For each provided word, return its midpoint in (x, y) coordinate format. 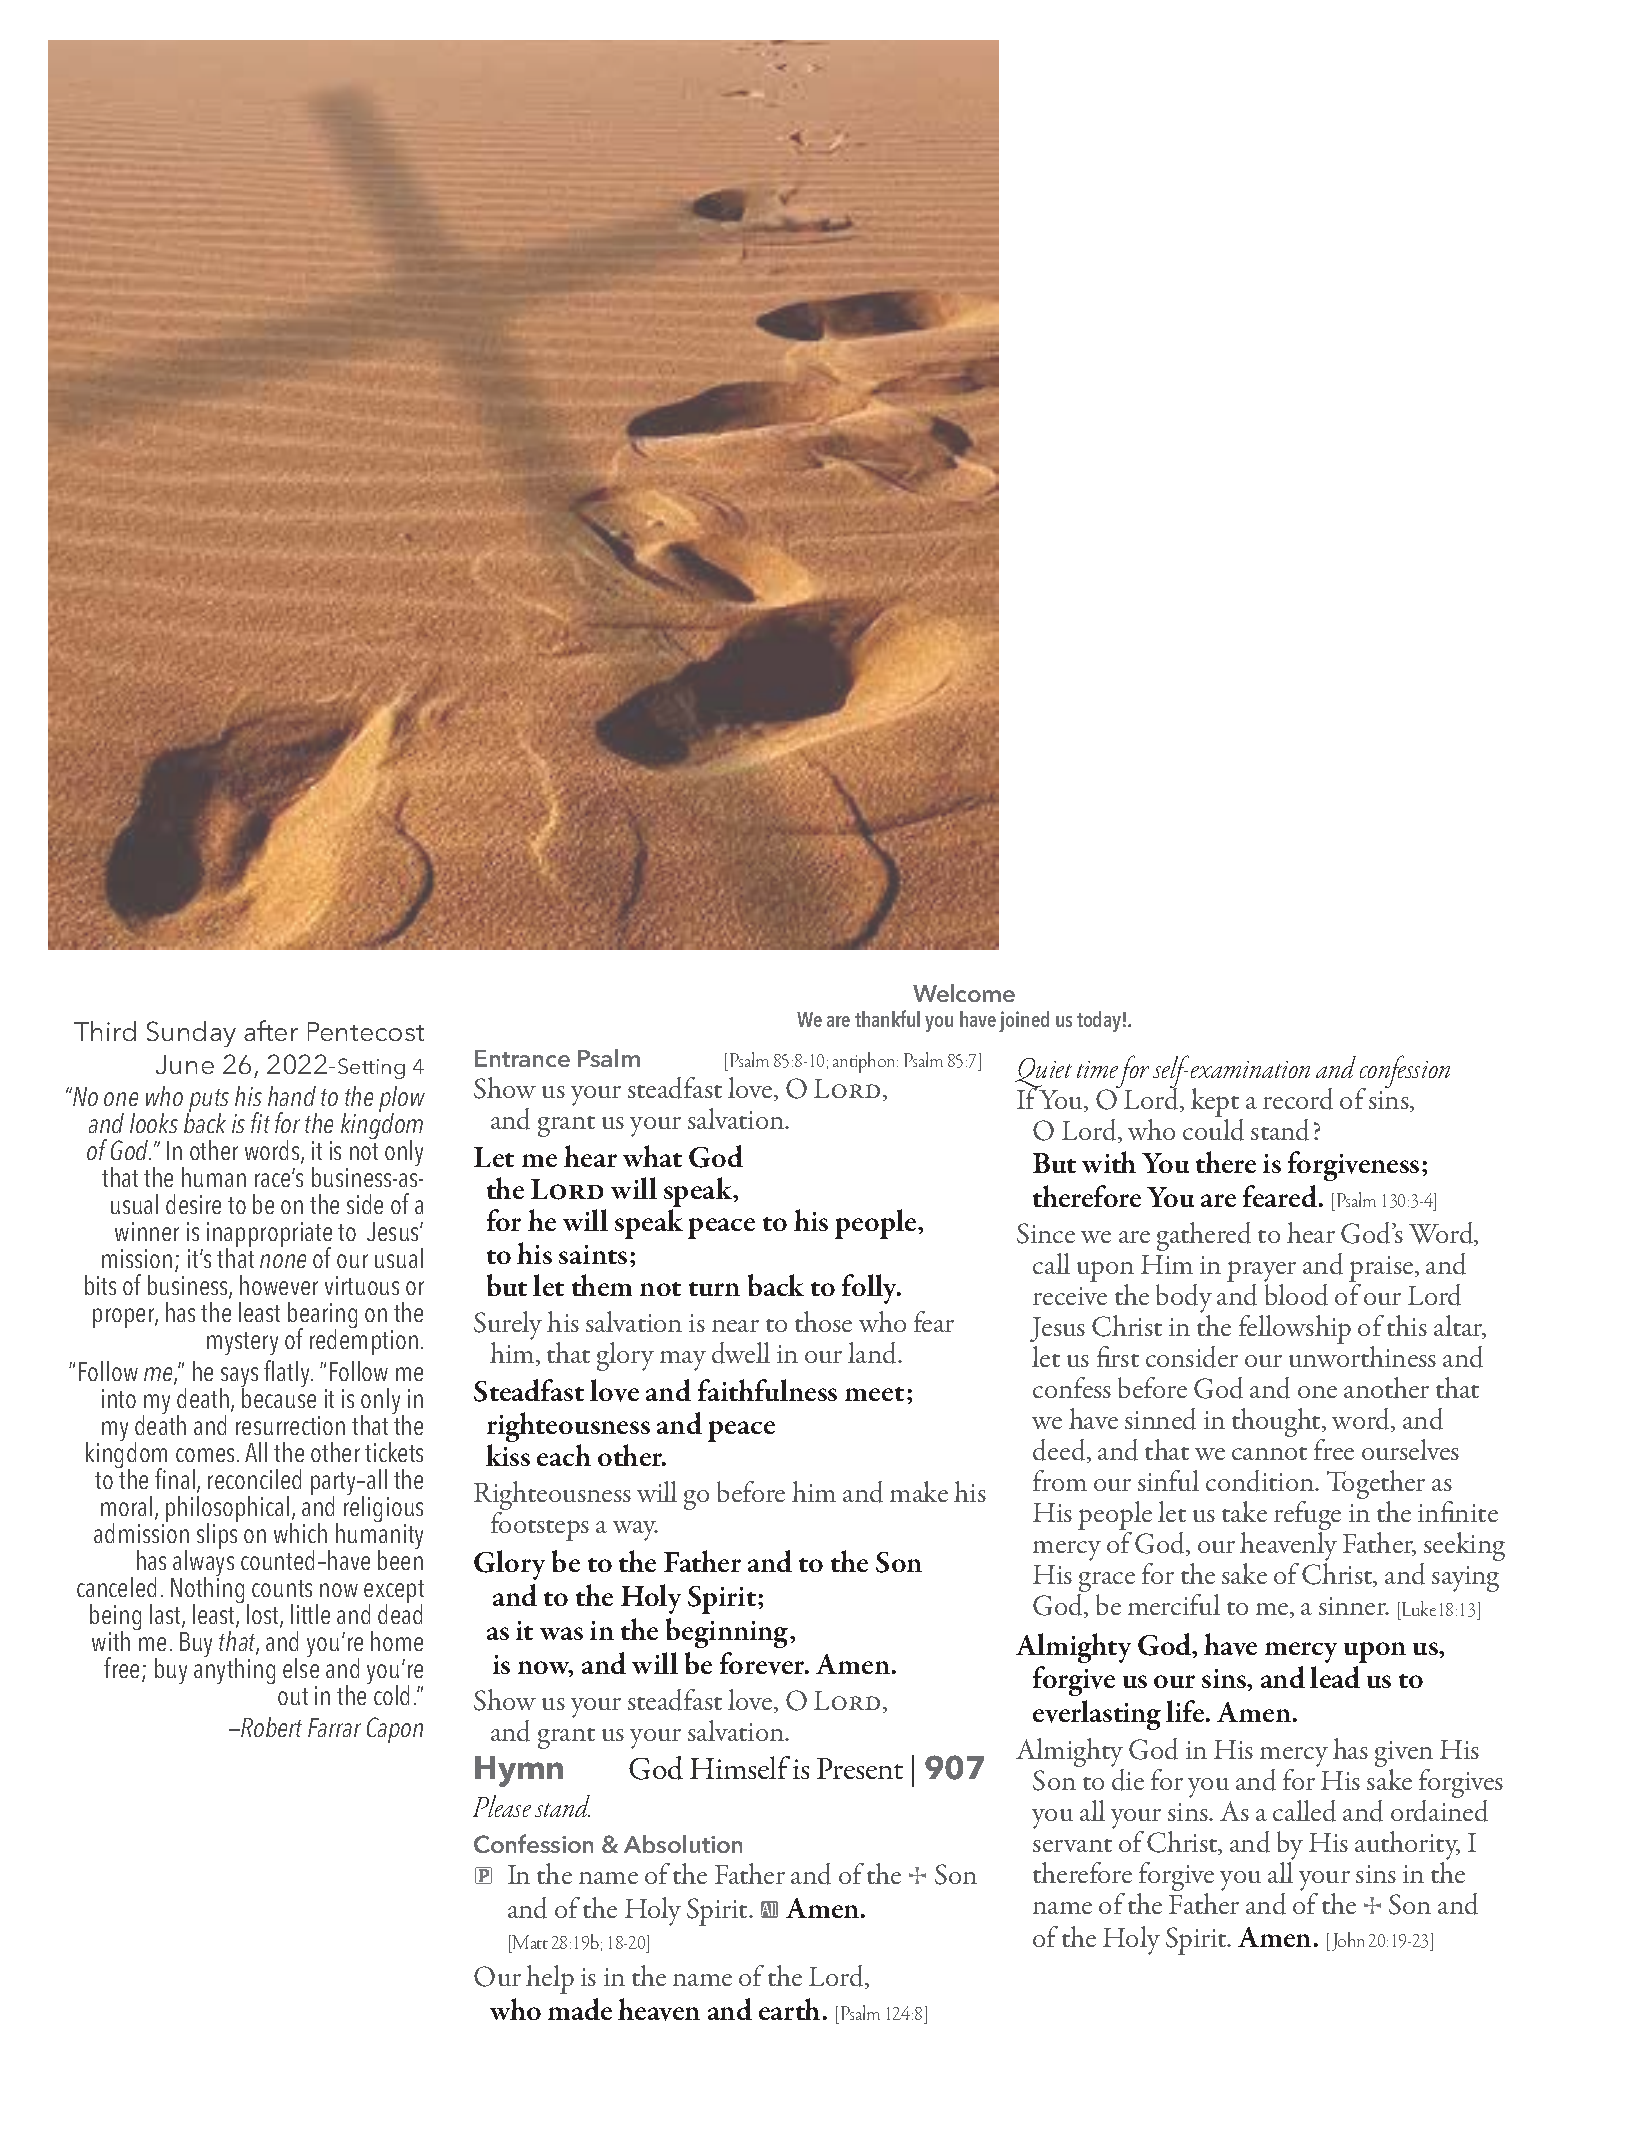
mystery (242, 1343)
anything (234, 1669)
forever (763, 1663)
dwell (741, 1353)
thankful (887, 1018)
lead (1335, 1677)
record (1298, 1099)
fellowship (1295, 1329)
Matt (529, 1942)
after (271, 1030)
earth (789, 2009)
